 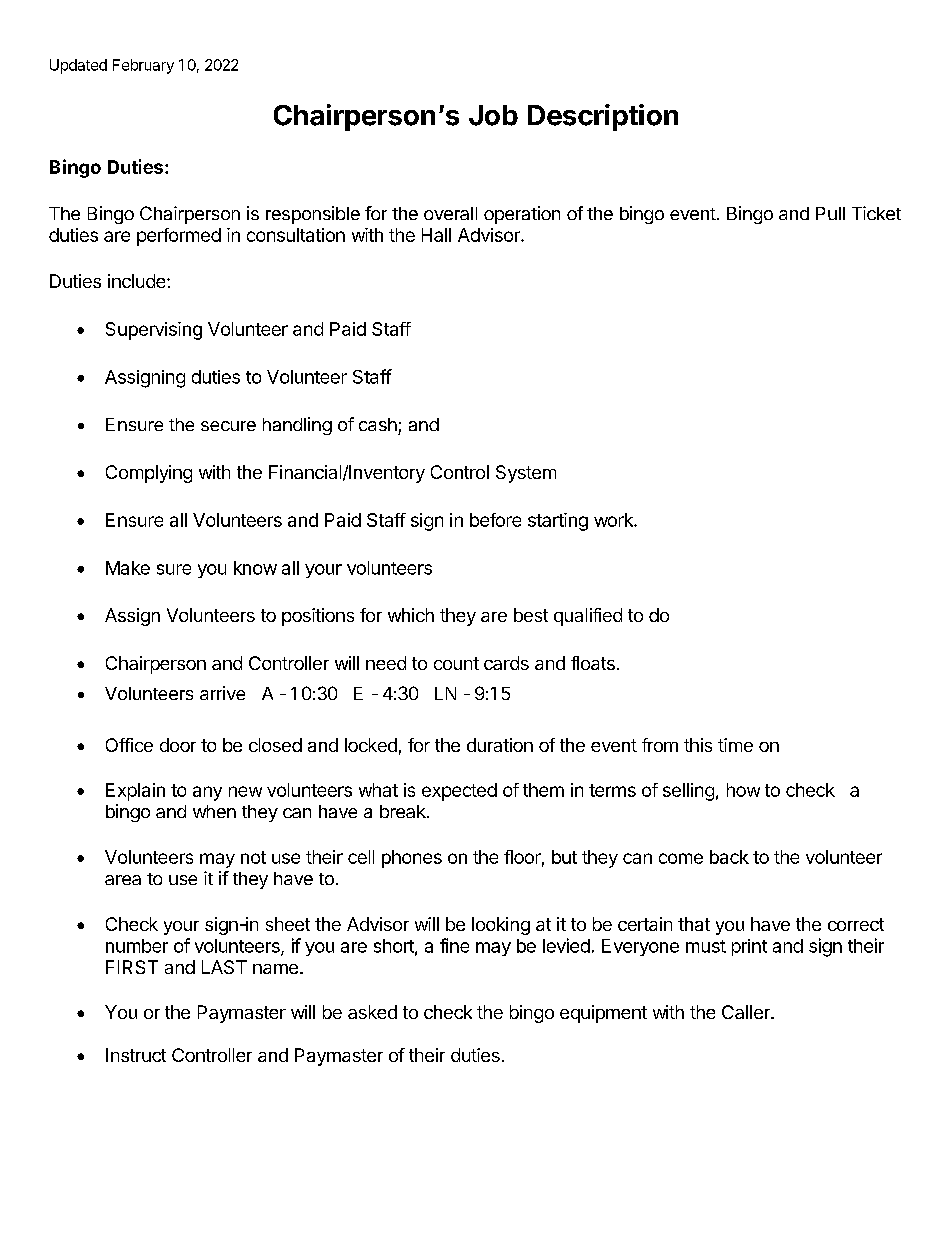 What do you see at coordinates (128, 568) in the page?
I see `Make` at bounding box center [128, 568].
